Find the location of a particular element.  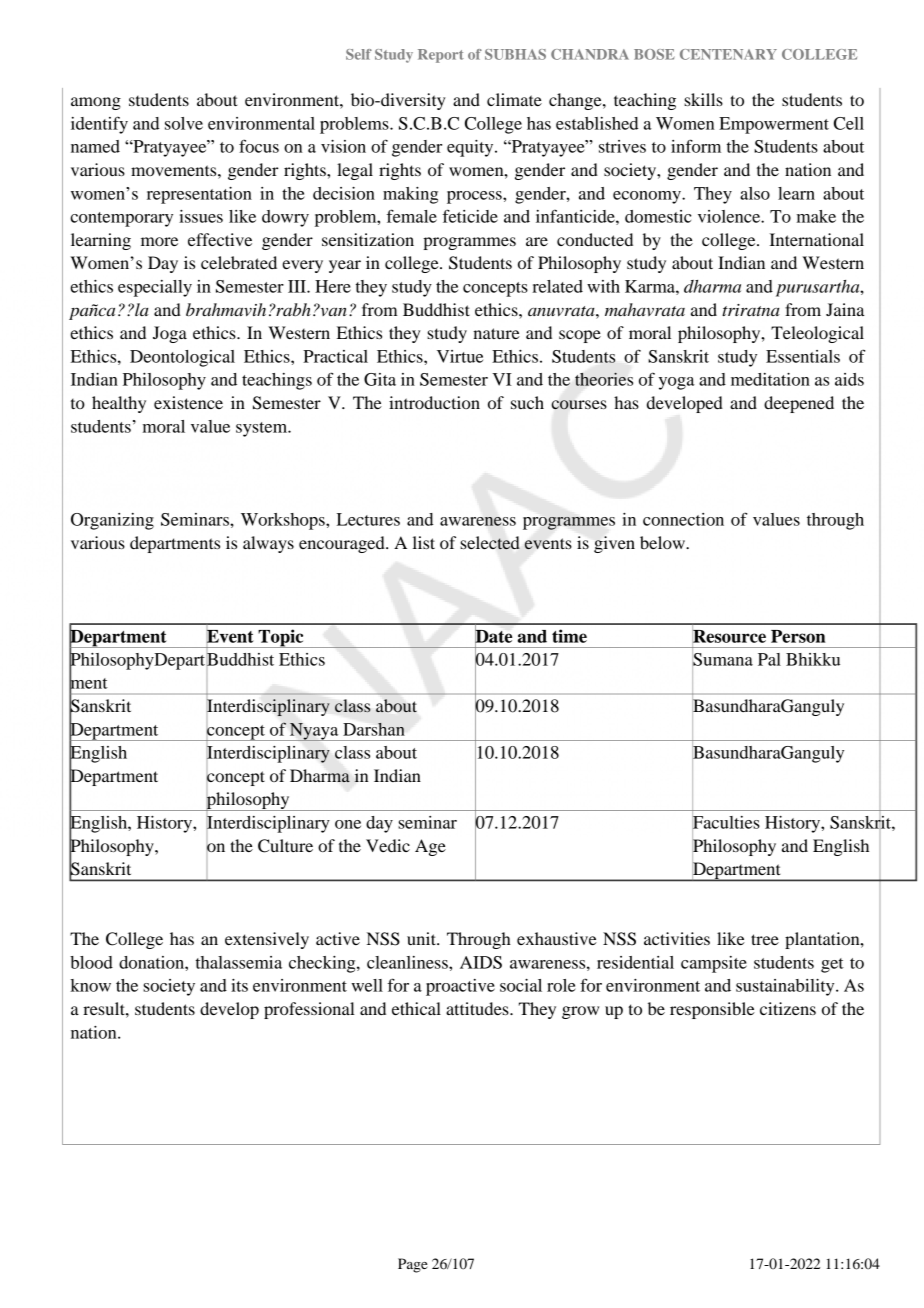

CENTENARY is located at coordinates (728, 54).
